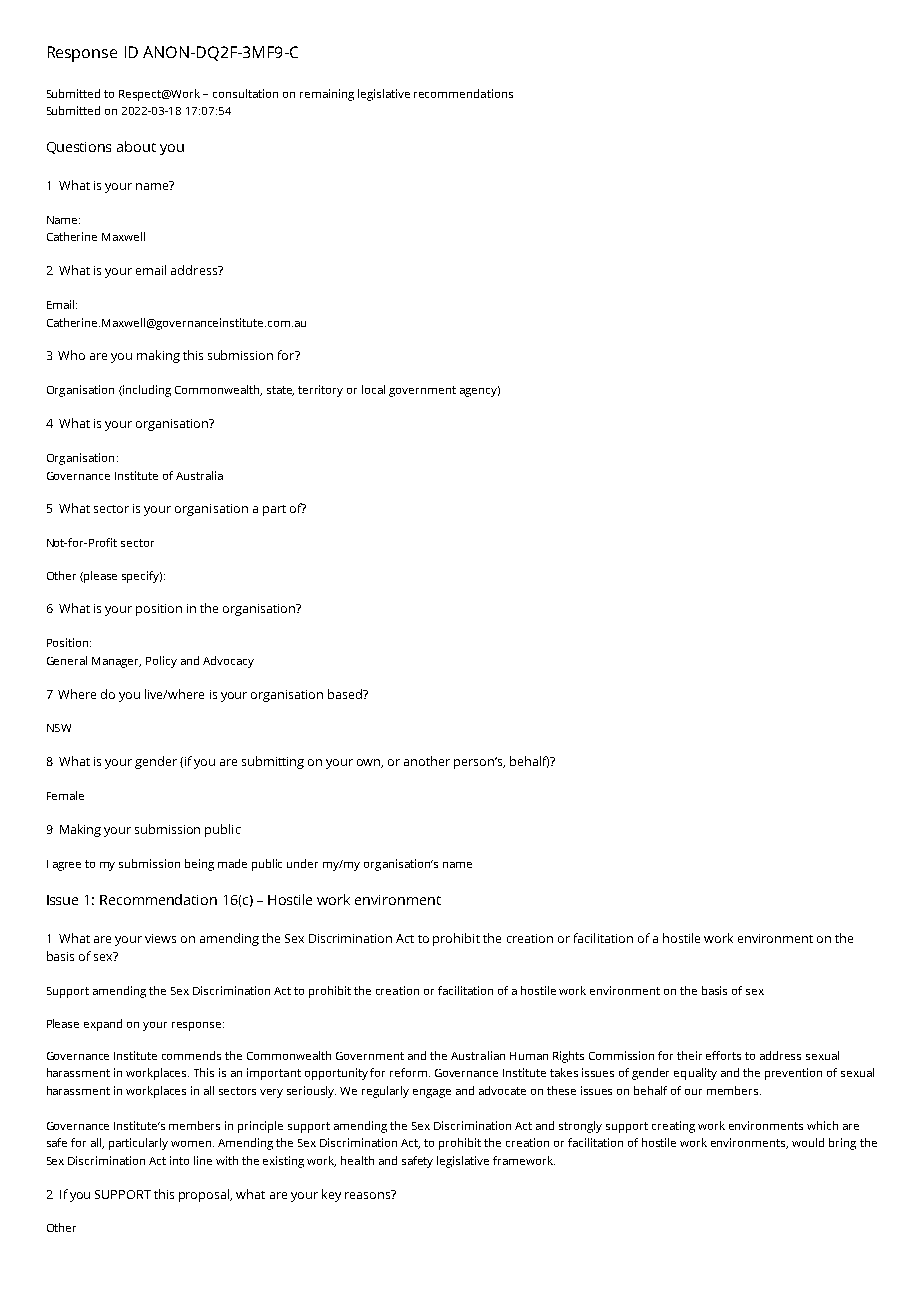 The image size is (924, 1308). I want to click on about, so click(136, 146).
